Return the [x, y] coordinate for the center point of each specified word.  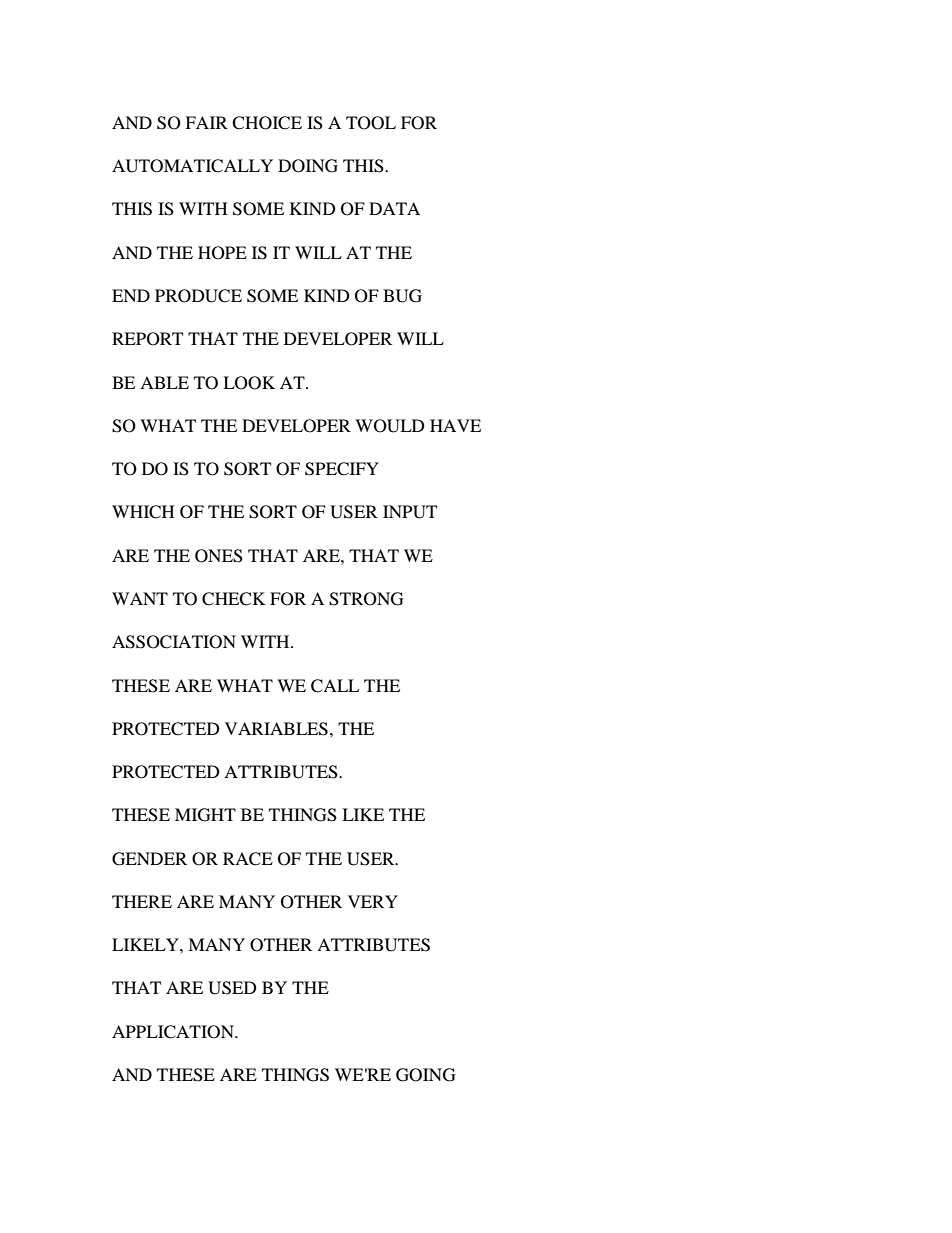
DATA [394, 208]
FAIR [206, 122]
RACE [248, 859]
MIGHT [205, 815]
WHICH [143, 512]
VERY [373, 901]
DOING [308, 166]
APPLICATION [174, 1032]
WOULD [390, 426]
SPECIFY [342, 469]
